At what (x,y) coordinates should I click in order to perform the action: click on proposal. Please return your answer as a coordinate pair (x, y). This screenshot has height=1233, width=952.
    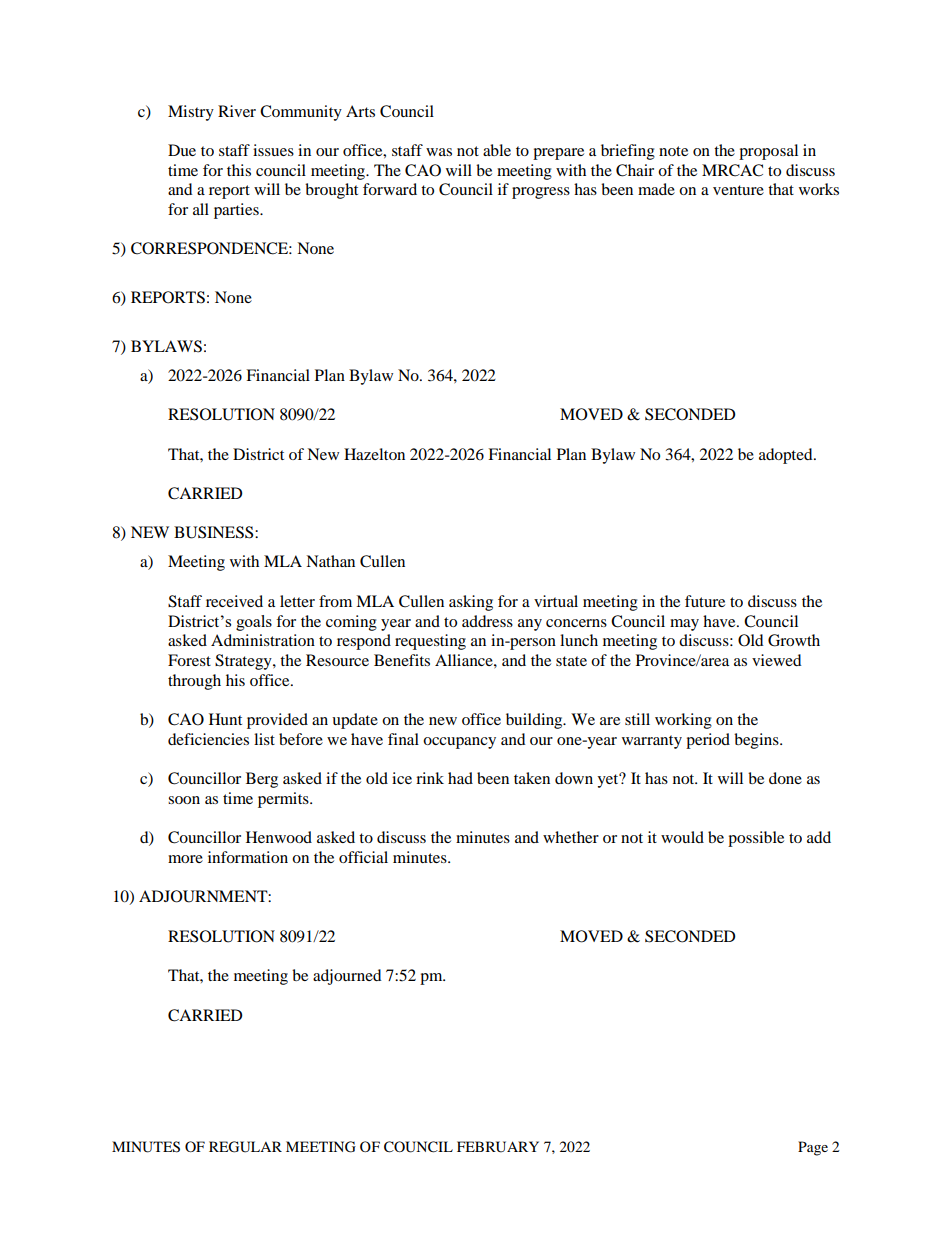
    Looking at the image, I should click on (768, 152).
